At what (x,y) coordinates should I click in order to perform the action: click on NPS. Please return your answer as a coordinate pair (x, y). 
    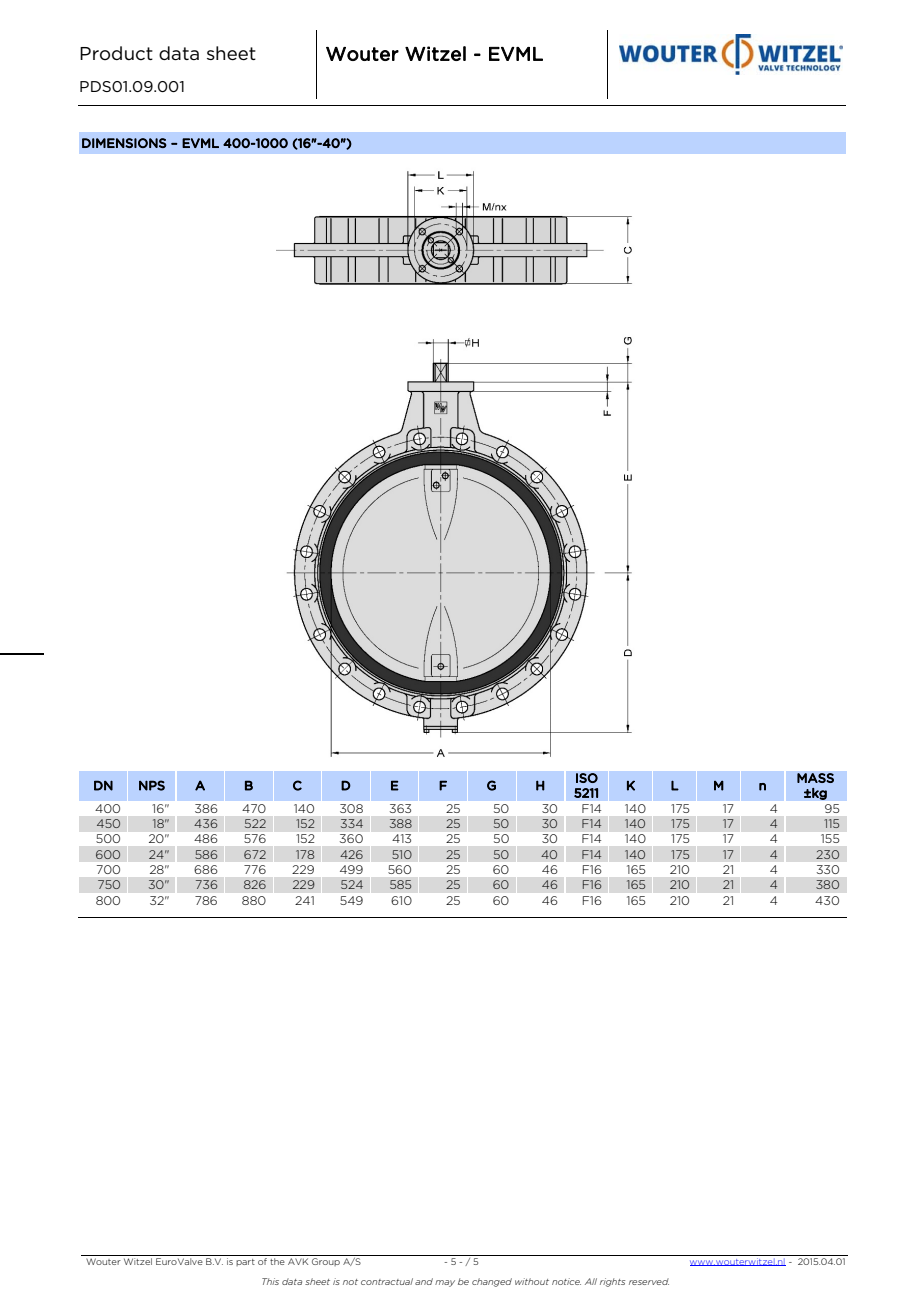
    Looking at the image, I should click on (152, 785).
